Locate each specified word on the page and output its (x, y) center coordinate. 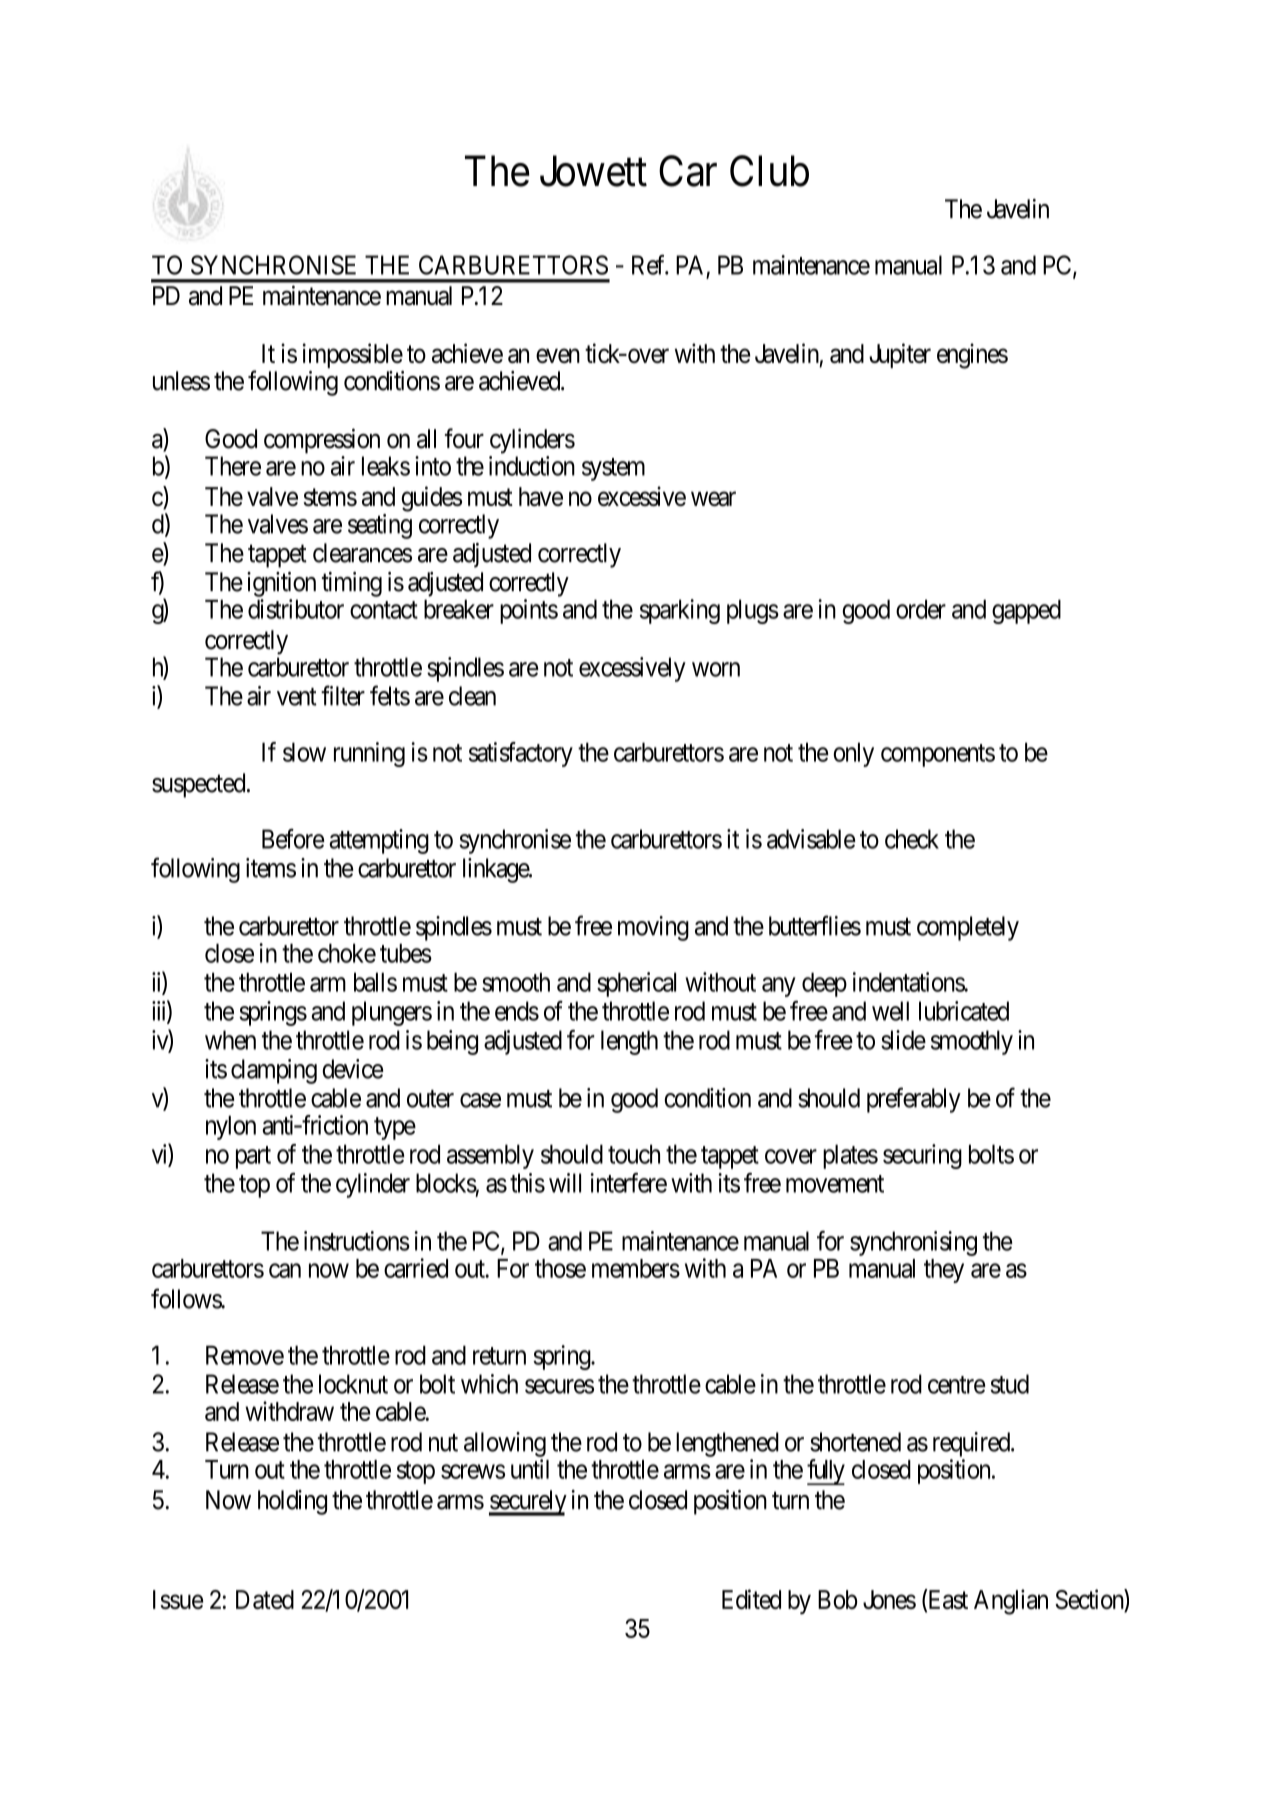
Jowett (593, 171)
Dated (265, 1599)
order (921, 609)
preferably (914, 1100)
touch (634, 1154)
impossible (353, 355)
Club (769, 171)
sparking (680, 611)
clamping (274, 1071)
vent (297, 697)
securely (528, 1503)
